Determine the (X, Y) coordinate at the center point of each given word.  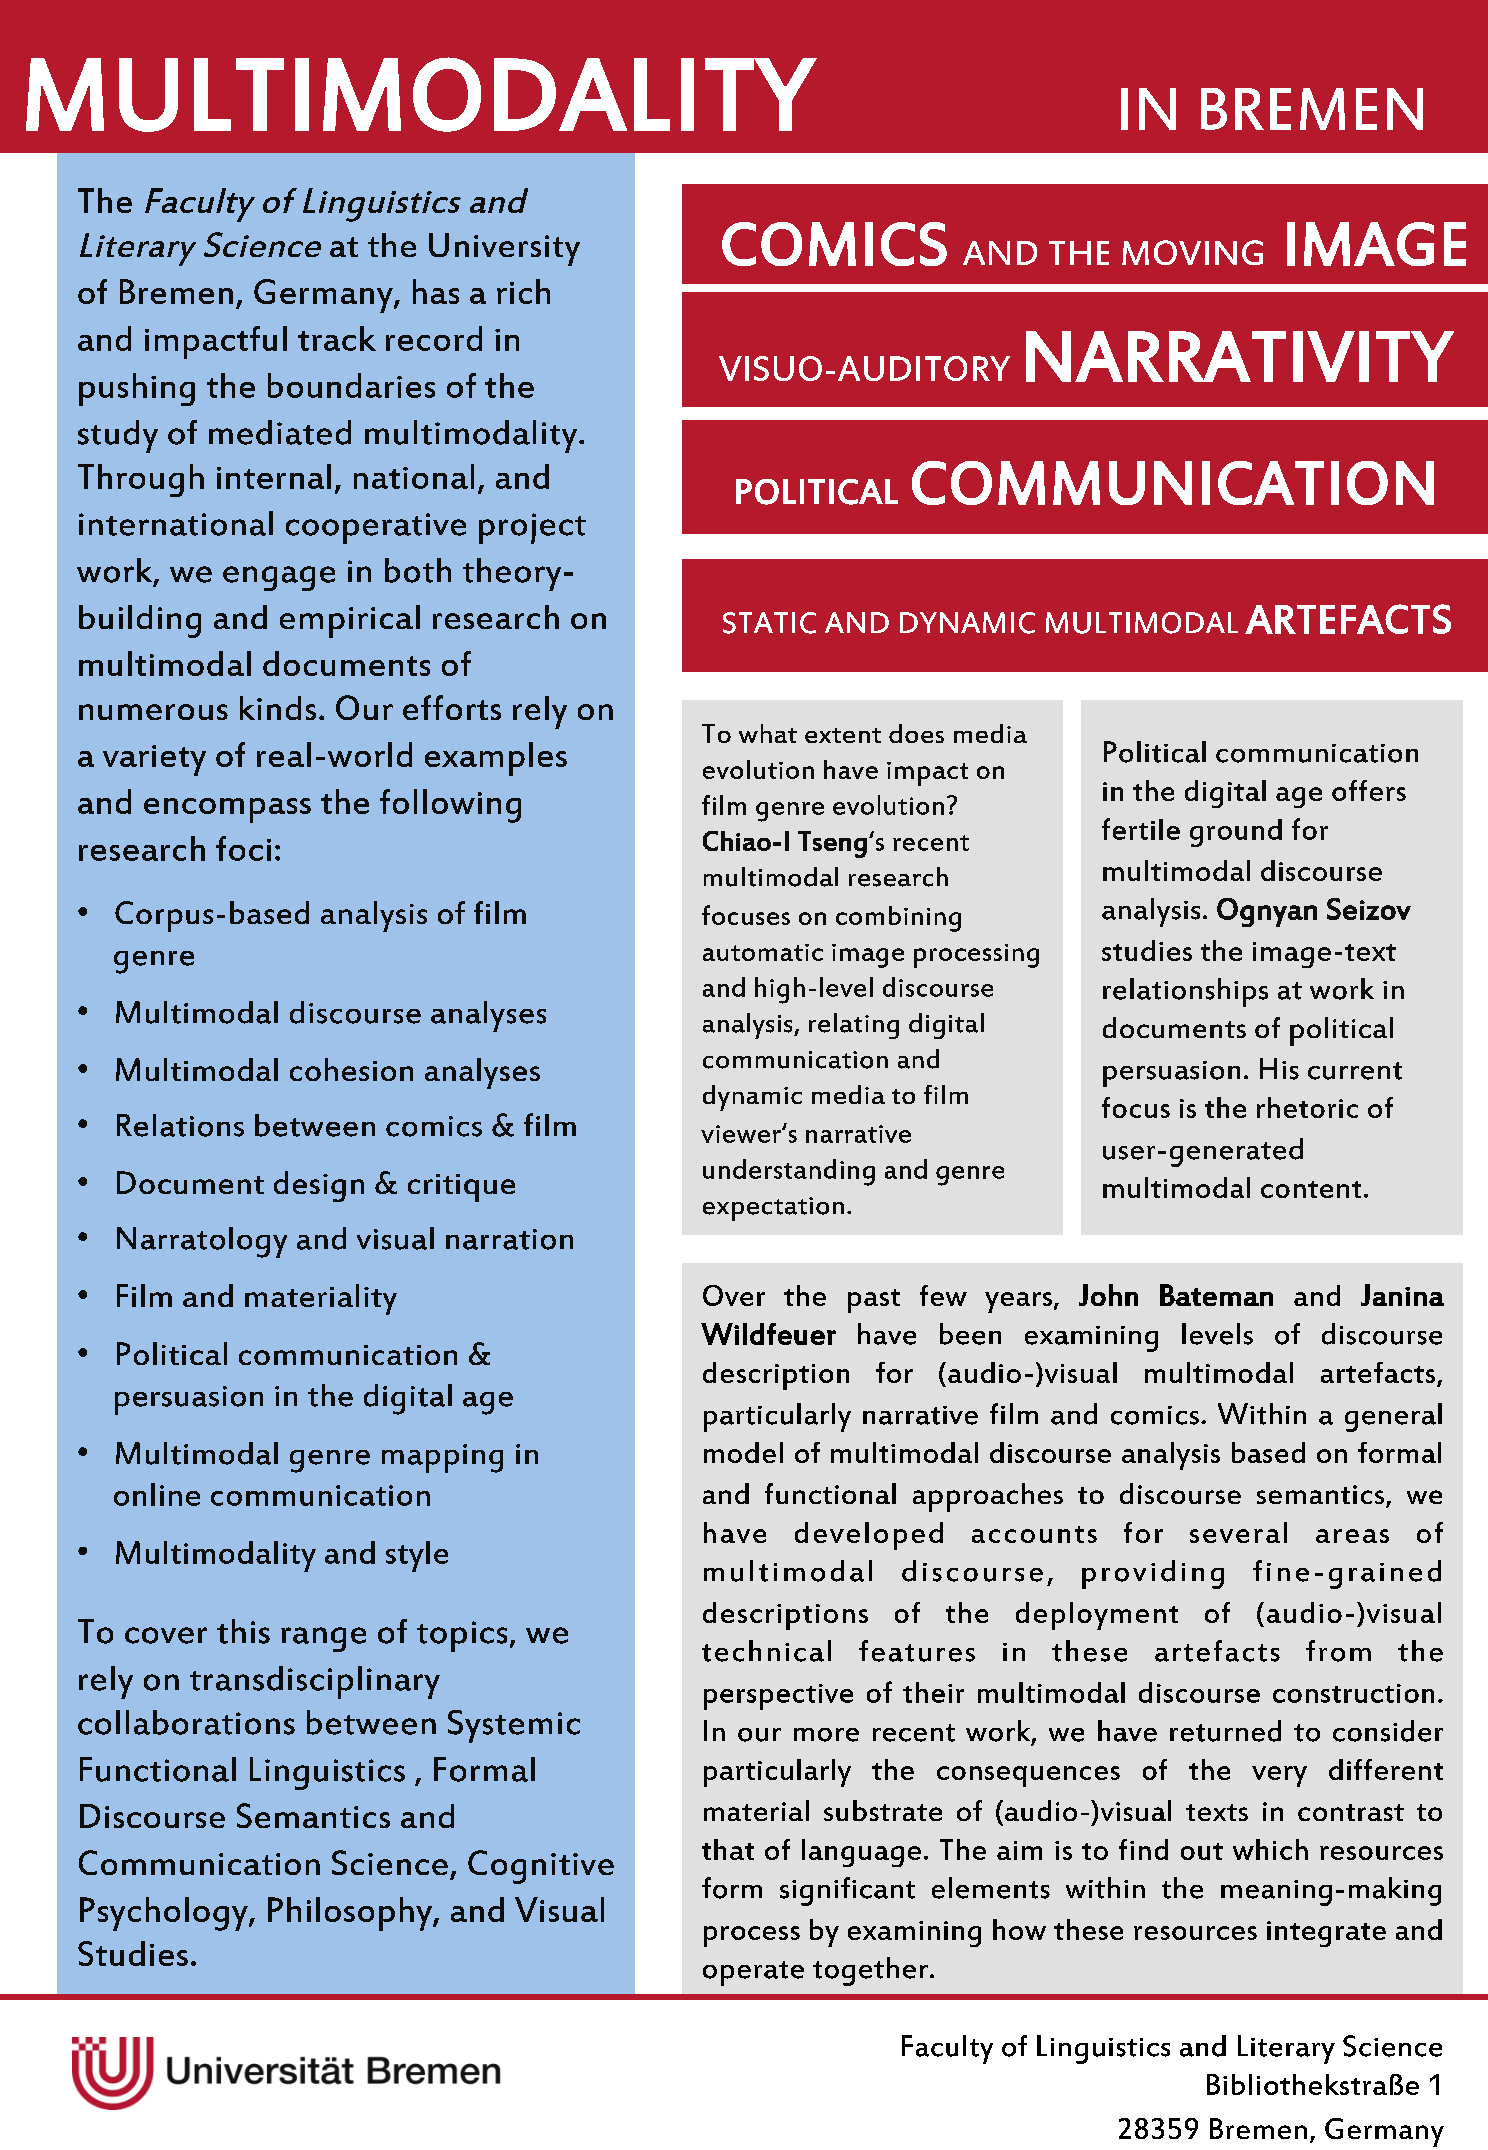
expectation (773, 1209)
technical (766, 1651)
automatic (763, 952)
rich (523, 291)
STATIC (769, 623)
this (243, 1631)
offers (1369, 790)
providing (1153, 1574)
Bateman (1216, 1295)
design (319, 1186)
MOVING (1192, 252)
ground (1236, 833)
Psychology (165, 1914)
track (337, 338)
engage (279, 578)
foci (243, 848)
